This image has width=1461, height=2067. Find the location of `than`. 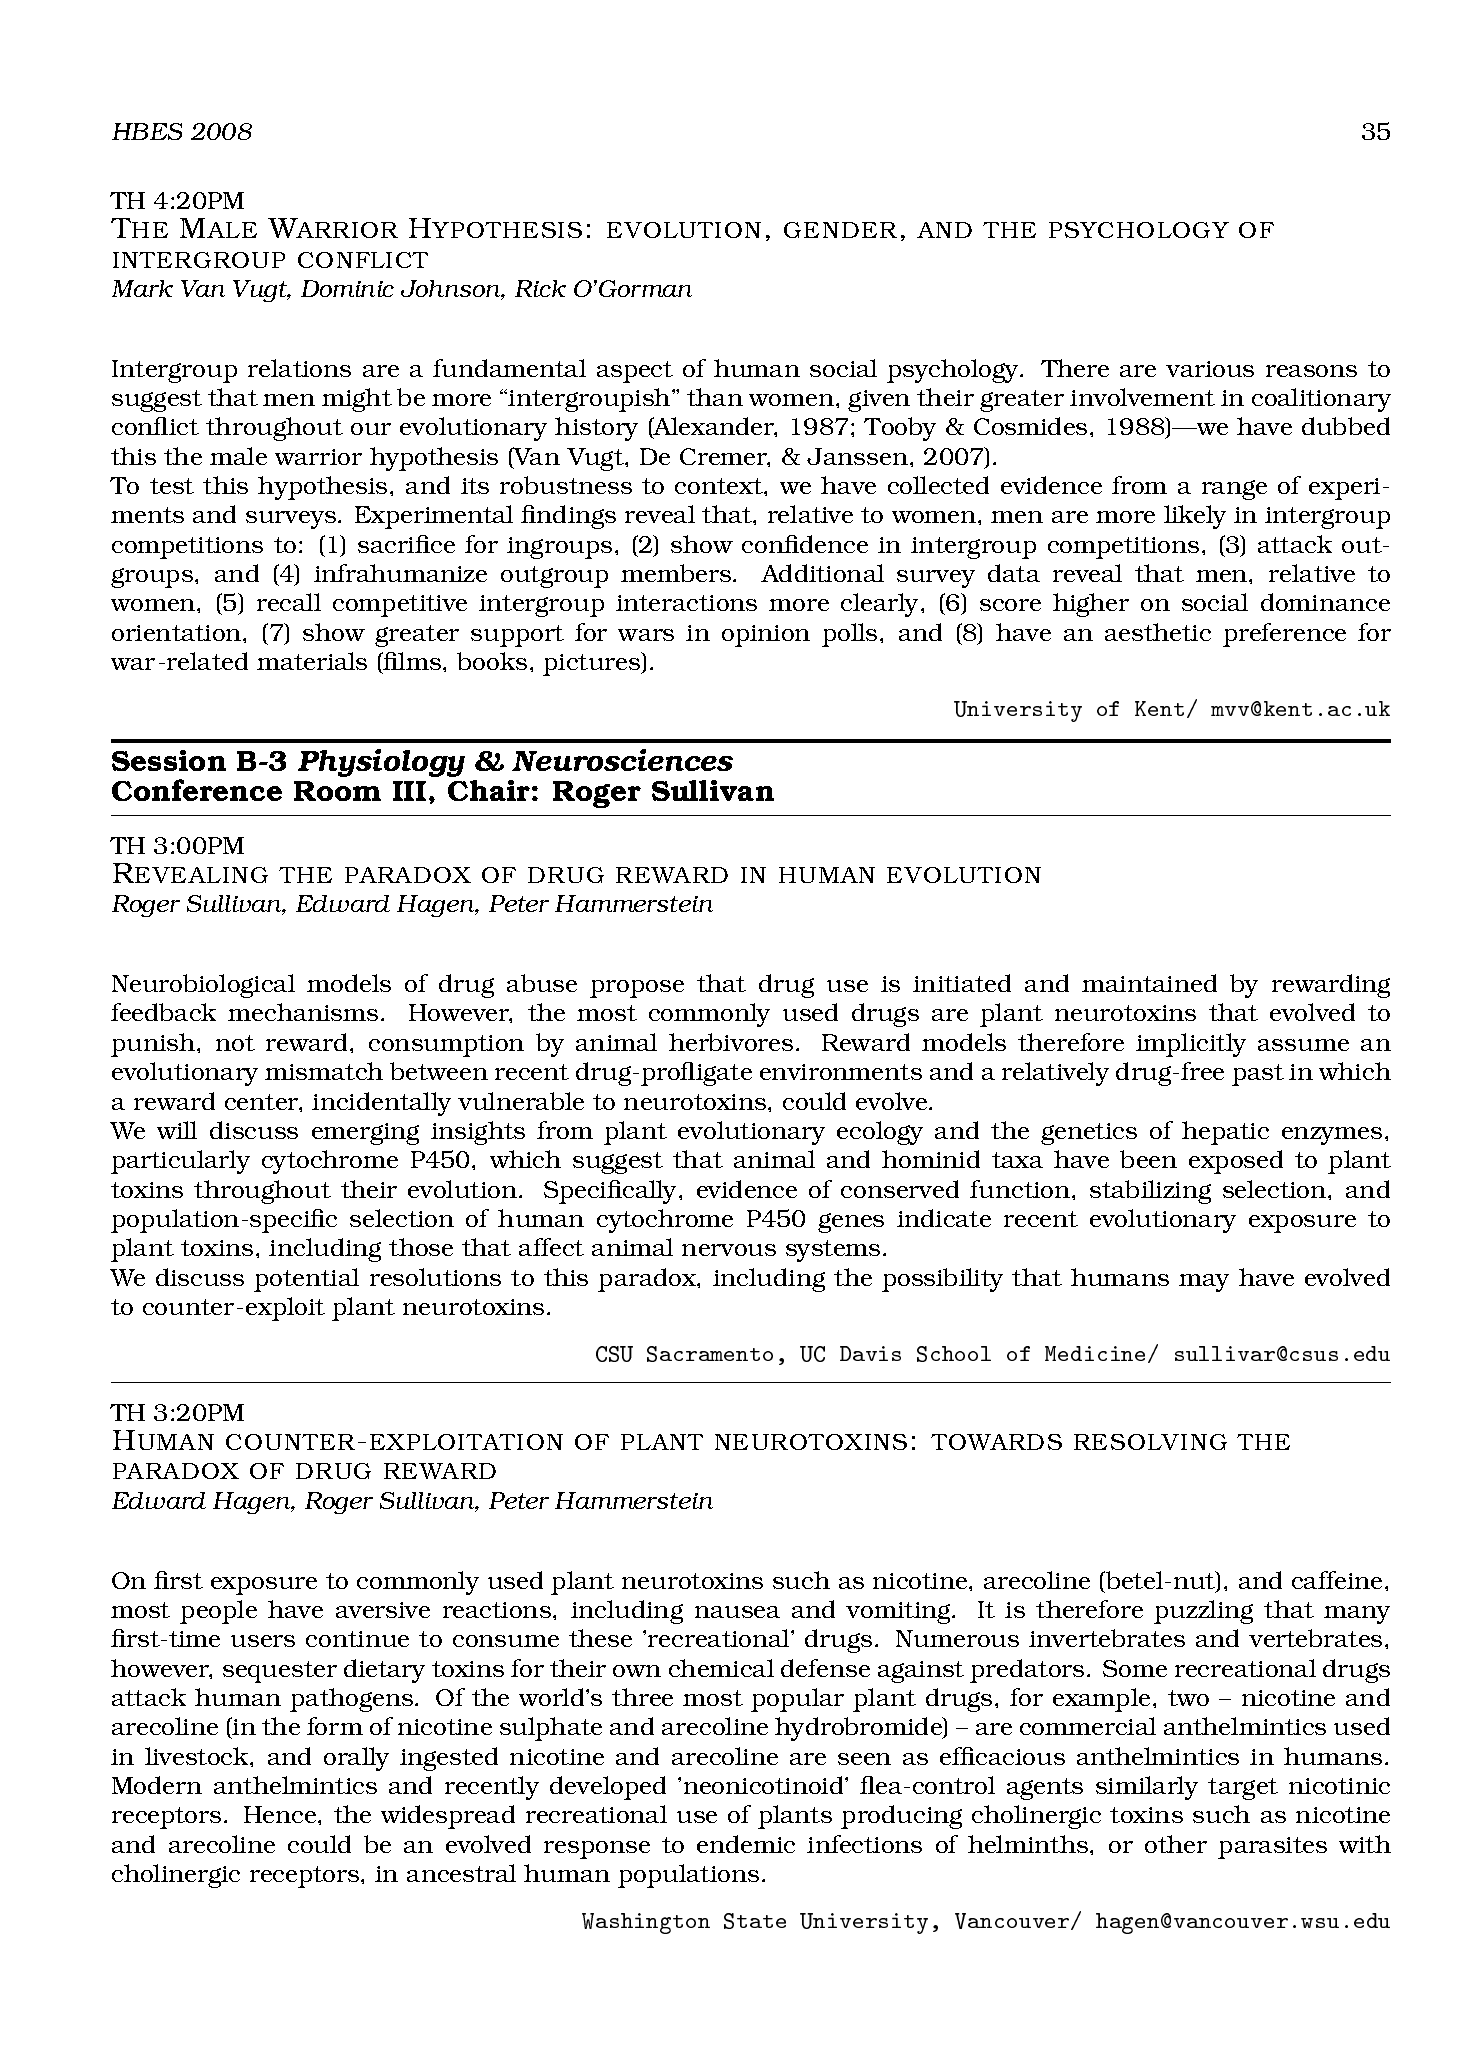

than is located at coordinates (715, 397).
